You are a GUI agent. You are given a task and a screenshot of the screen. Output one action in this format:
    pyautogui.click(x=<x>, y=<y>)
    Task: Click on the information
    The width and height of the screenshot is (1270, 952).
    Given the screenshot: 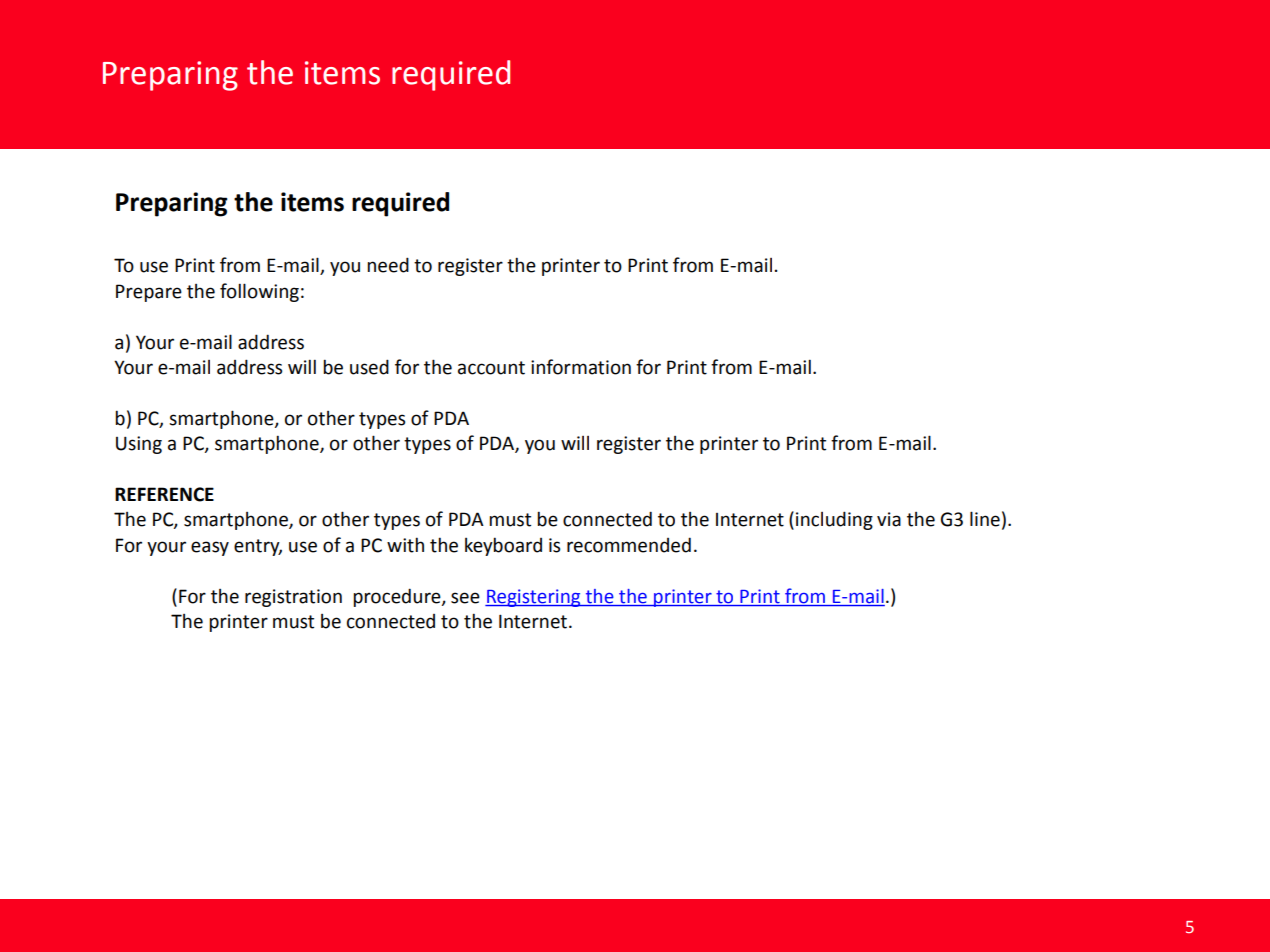 What is the action you would take?
    pyautogui.click(x=581, y=367)
